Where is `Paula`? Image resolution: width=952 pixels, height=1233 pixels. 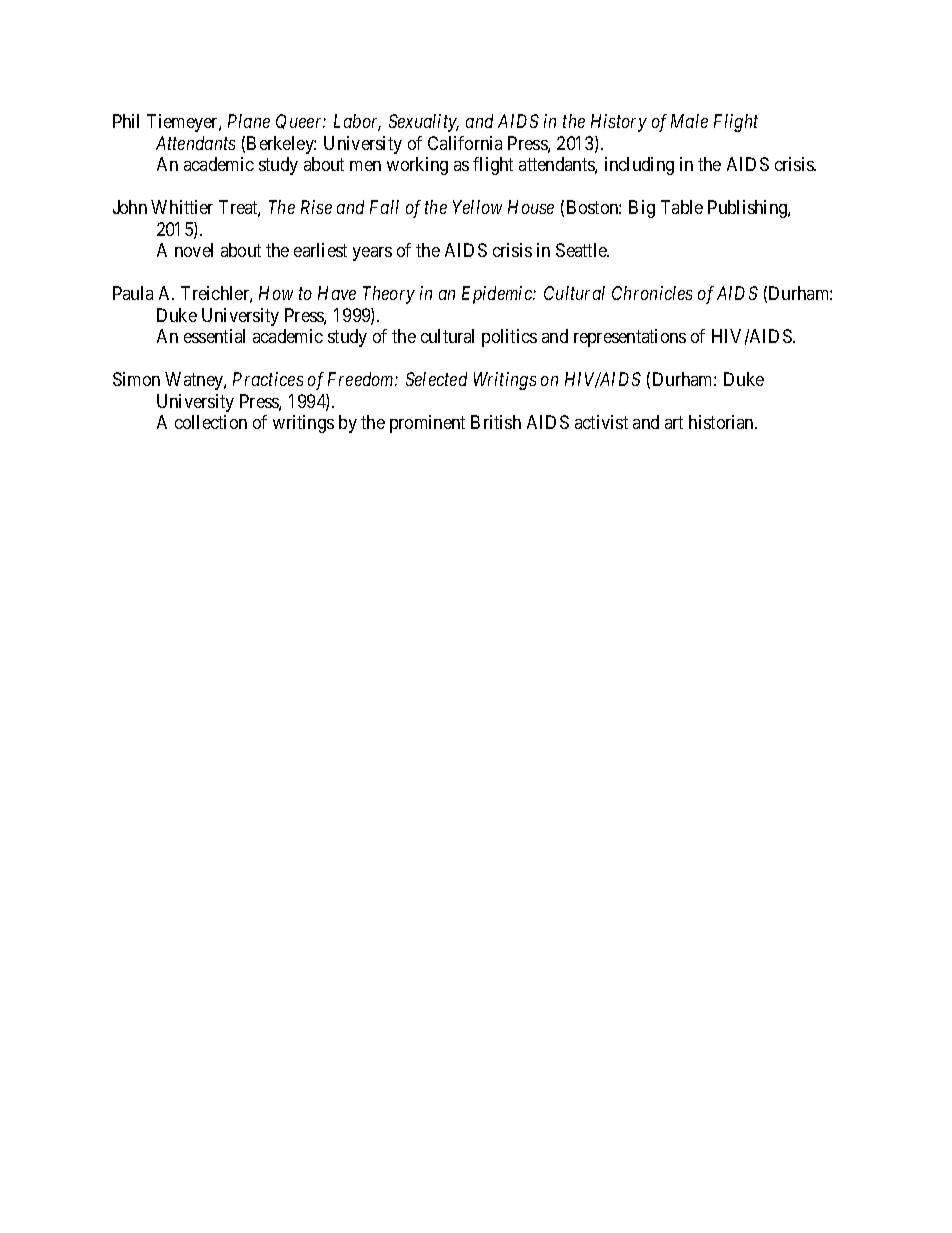
Paula is located at coordinates (133, 293).
